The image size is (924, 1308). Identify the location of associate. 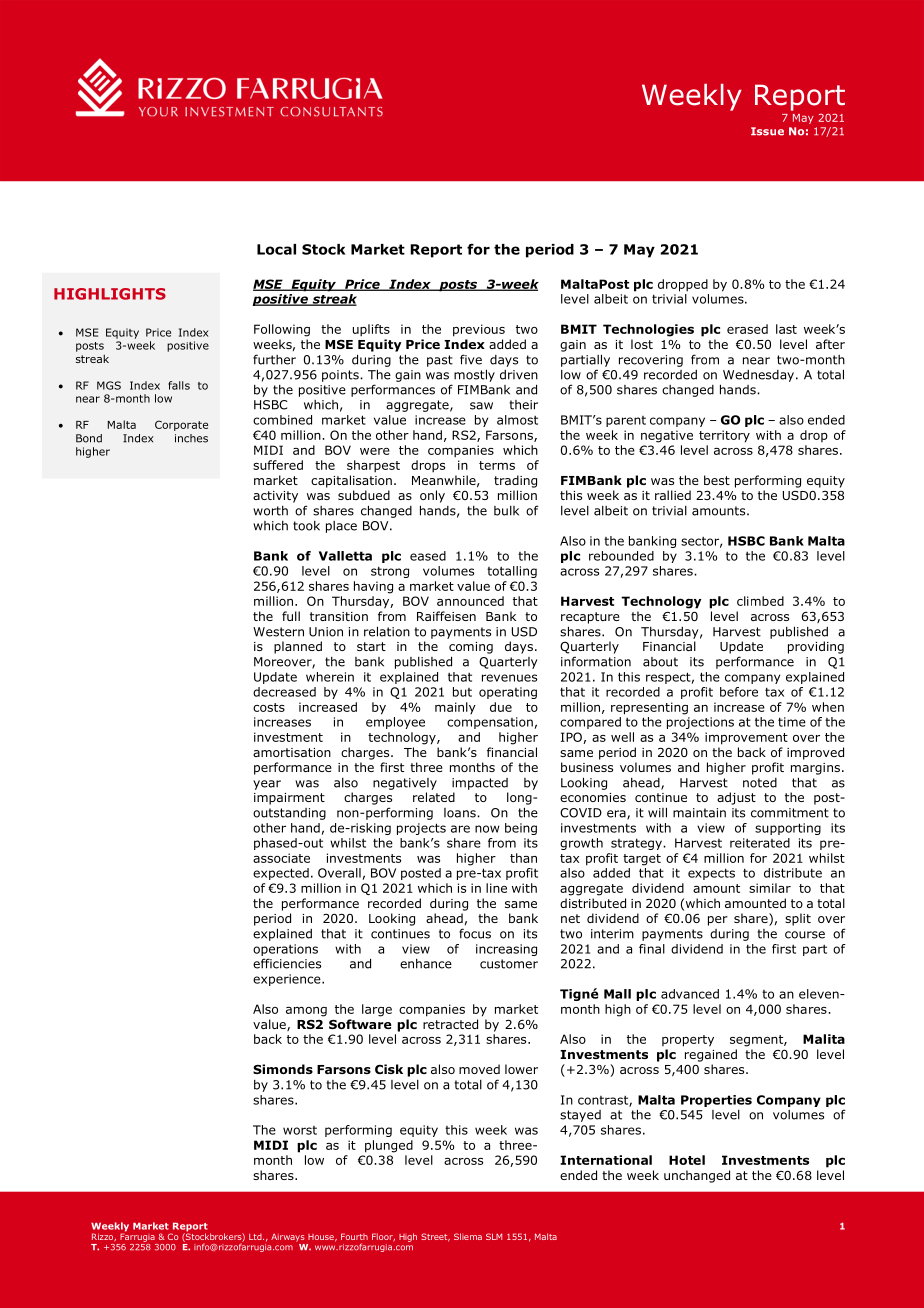
(281, 858).
